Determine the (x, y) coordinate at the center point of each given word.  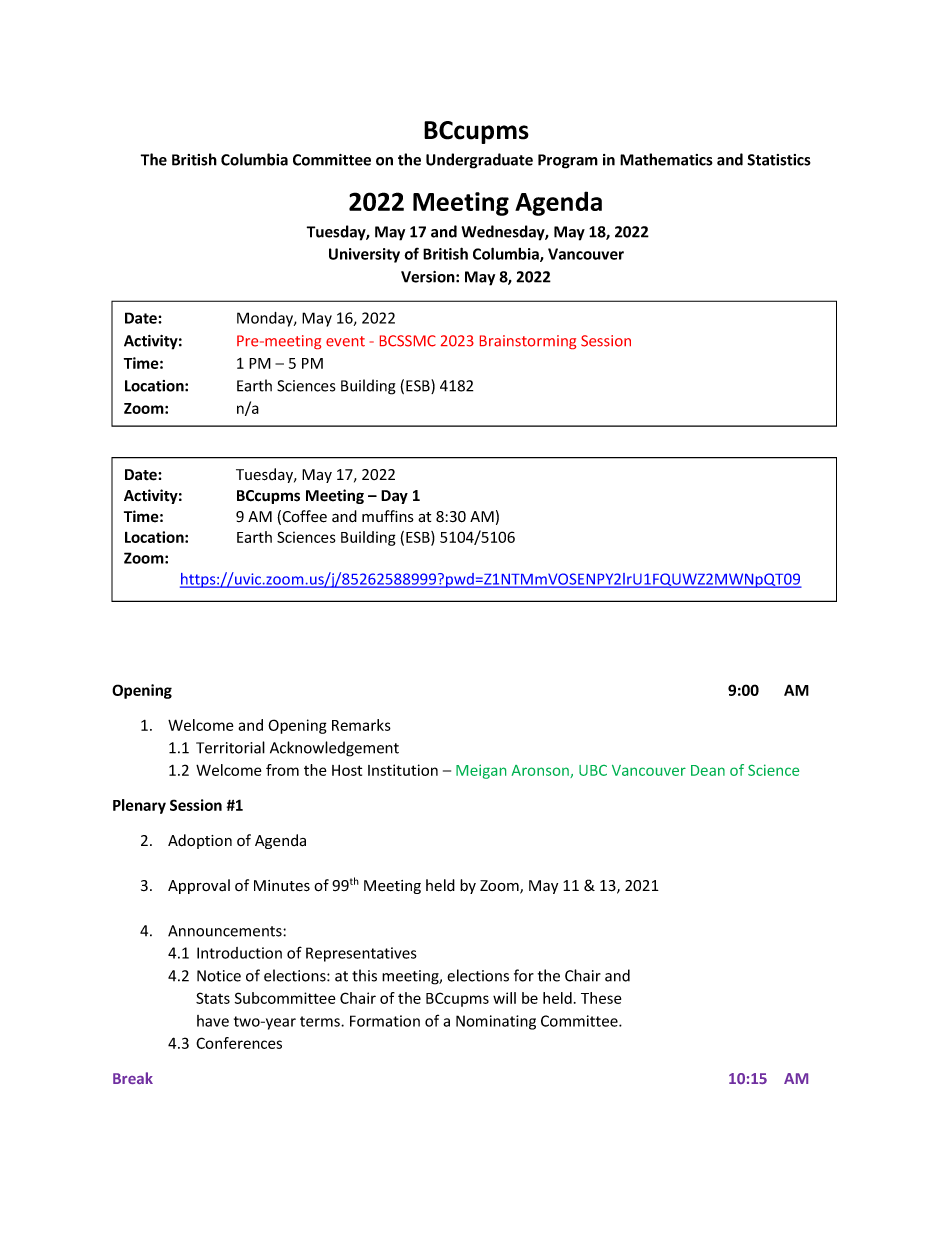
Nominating (496, 1022)
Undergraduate (479, 161)
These (601, 998)
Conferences (239, 1043)
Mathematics (666, 159)
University (364, 255)
